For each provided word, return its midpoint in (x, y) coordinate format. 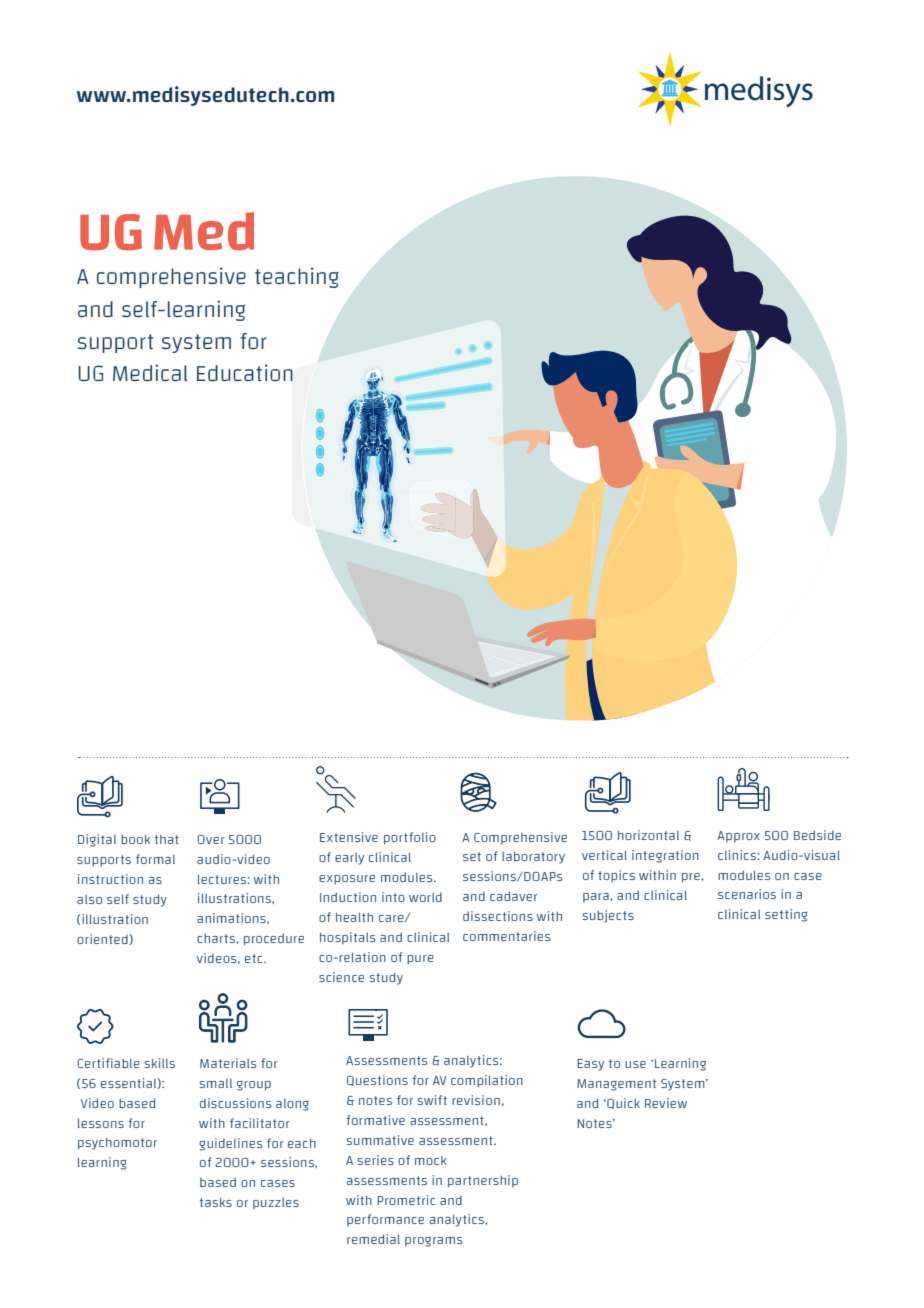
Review (666, 1103)
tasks (216, 1202)
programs (433, 1241)
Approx (738, 837)
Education (245, 372)
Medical (150, 372)
